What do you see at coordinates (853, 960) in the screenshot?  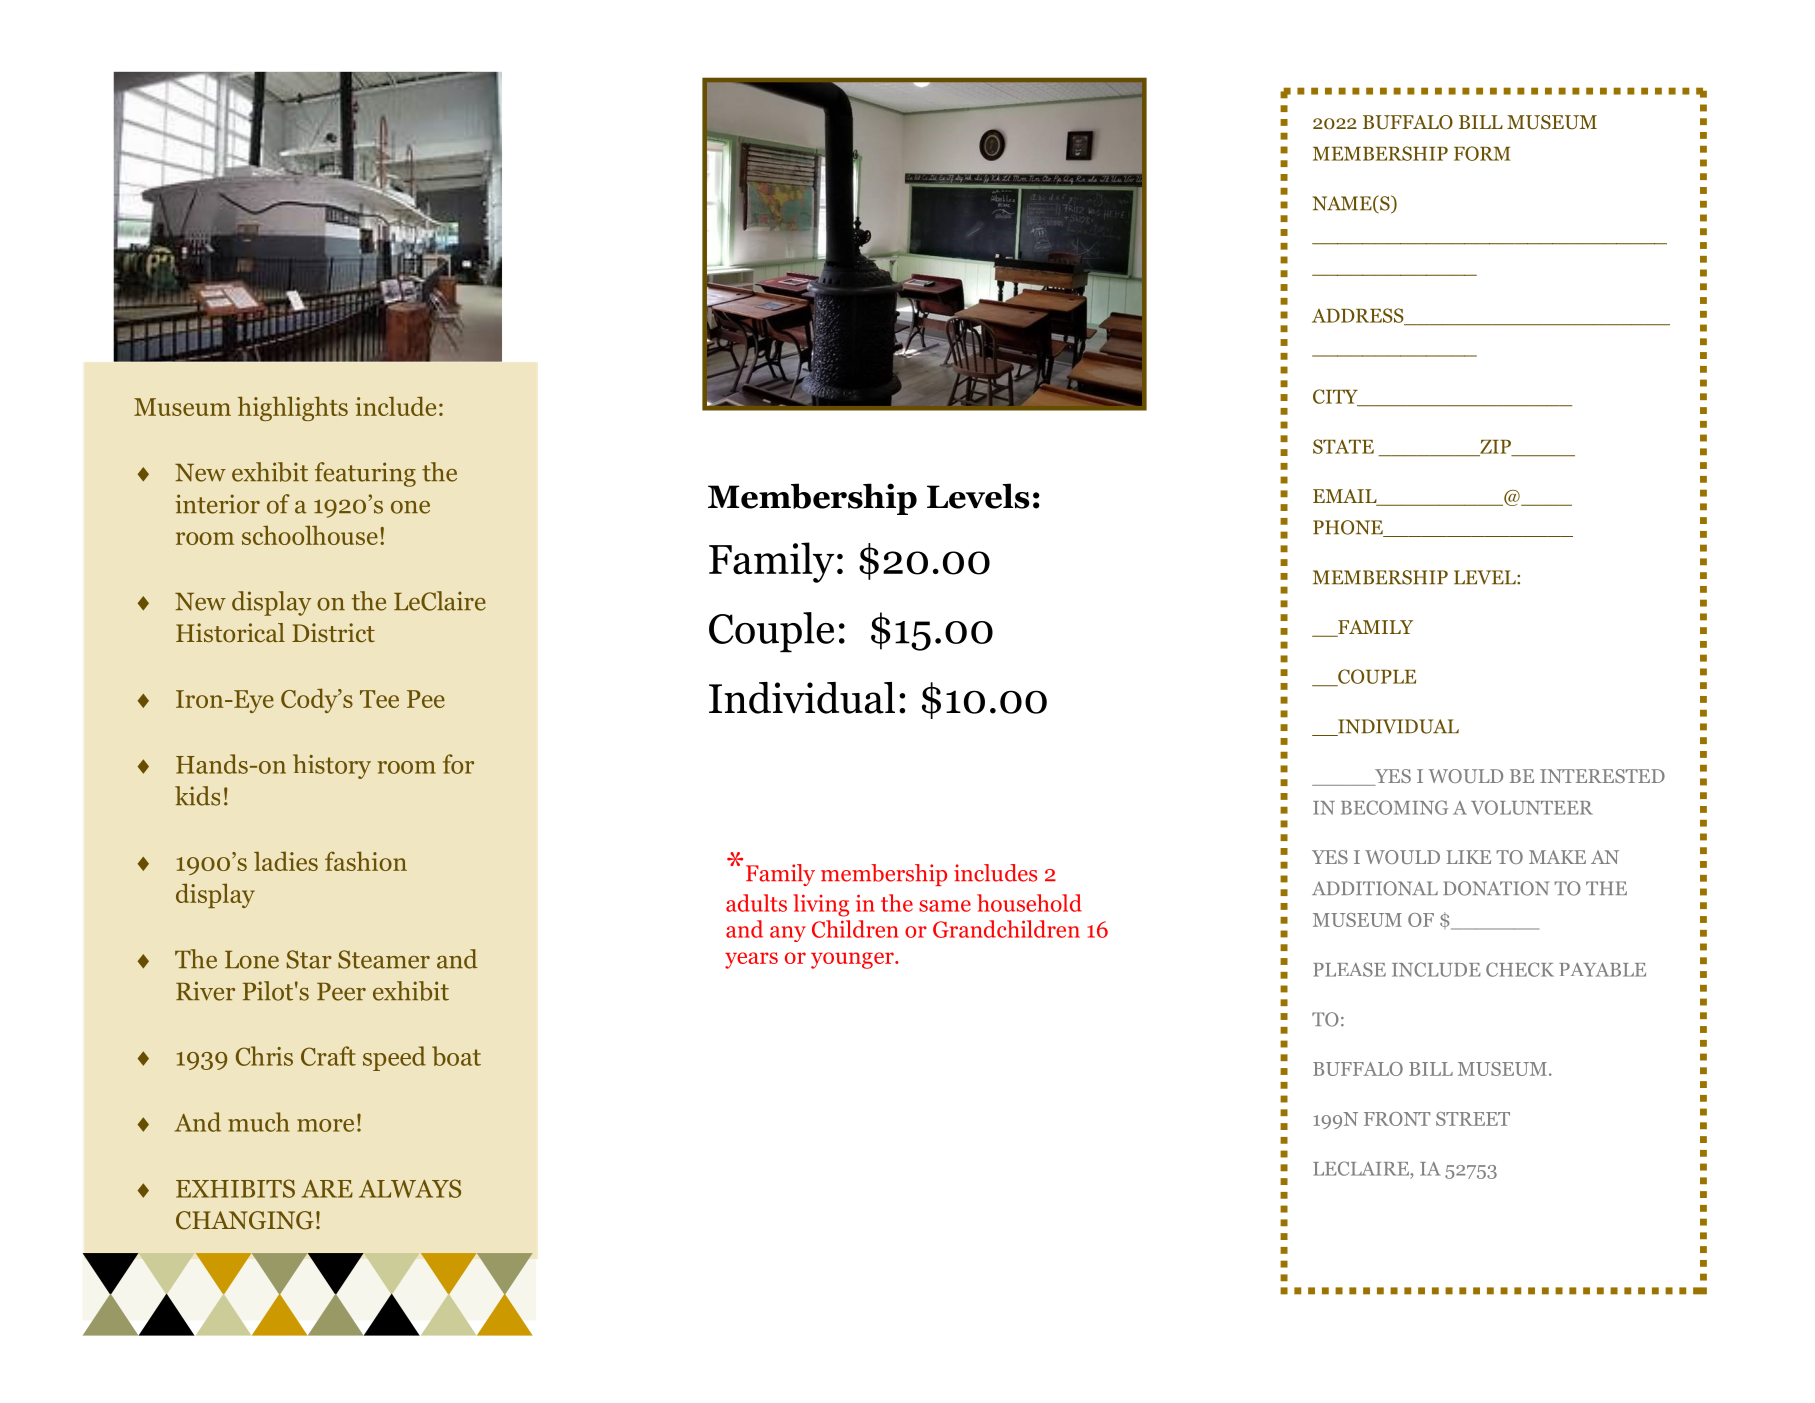 I see `younger` at bounding box center [853, 960].
